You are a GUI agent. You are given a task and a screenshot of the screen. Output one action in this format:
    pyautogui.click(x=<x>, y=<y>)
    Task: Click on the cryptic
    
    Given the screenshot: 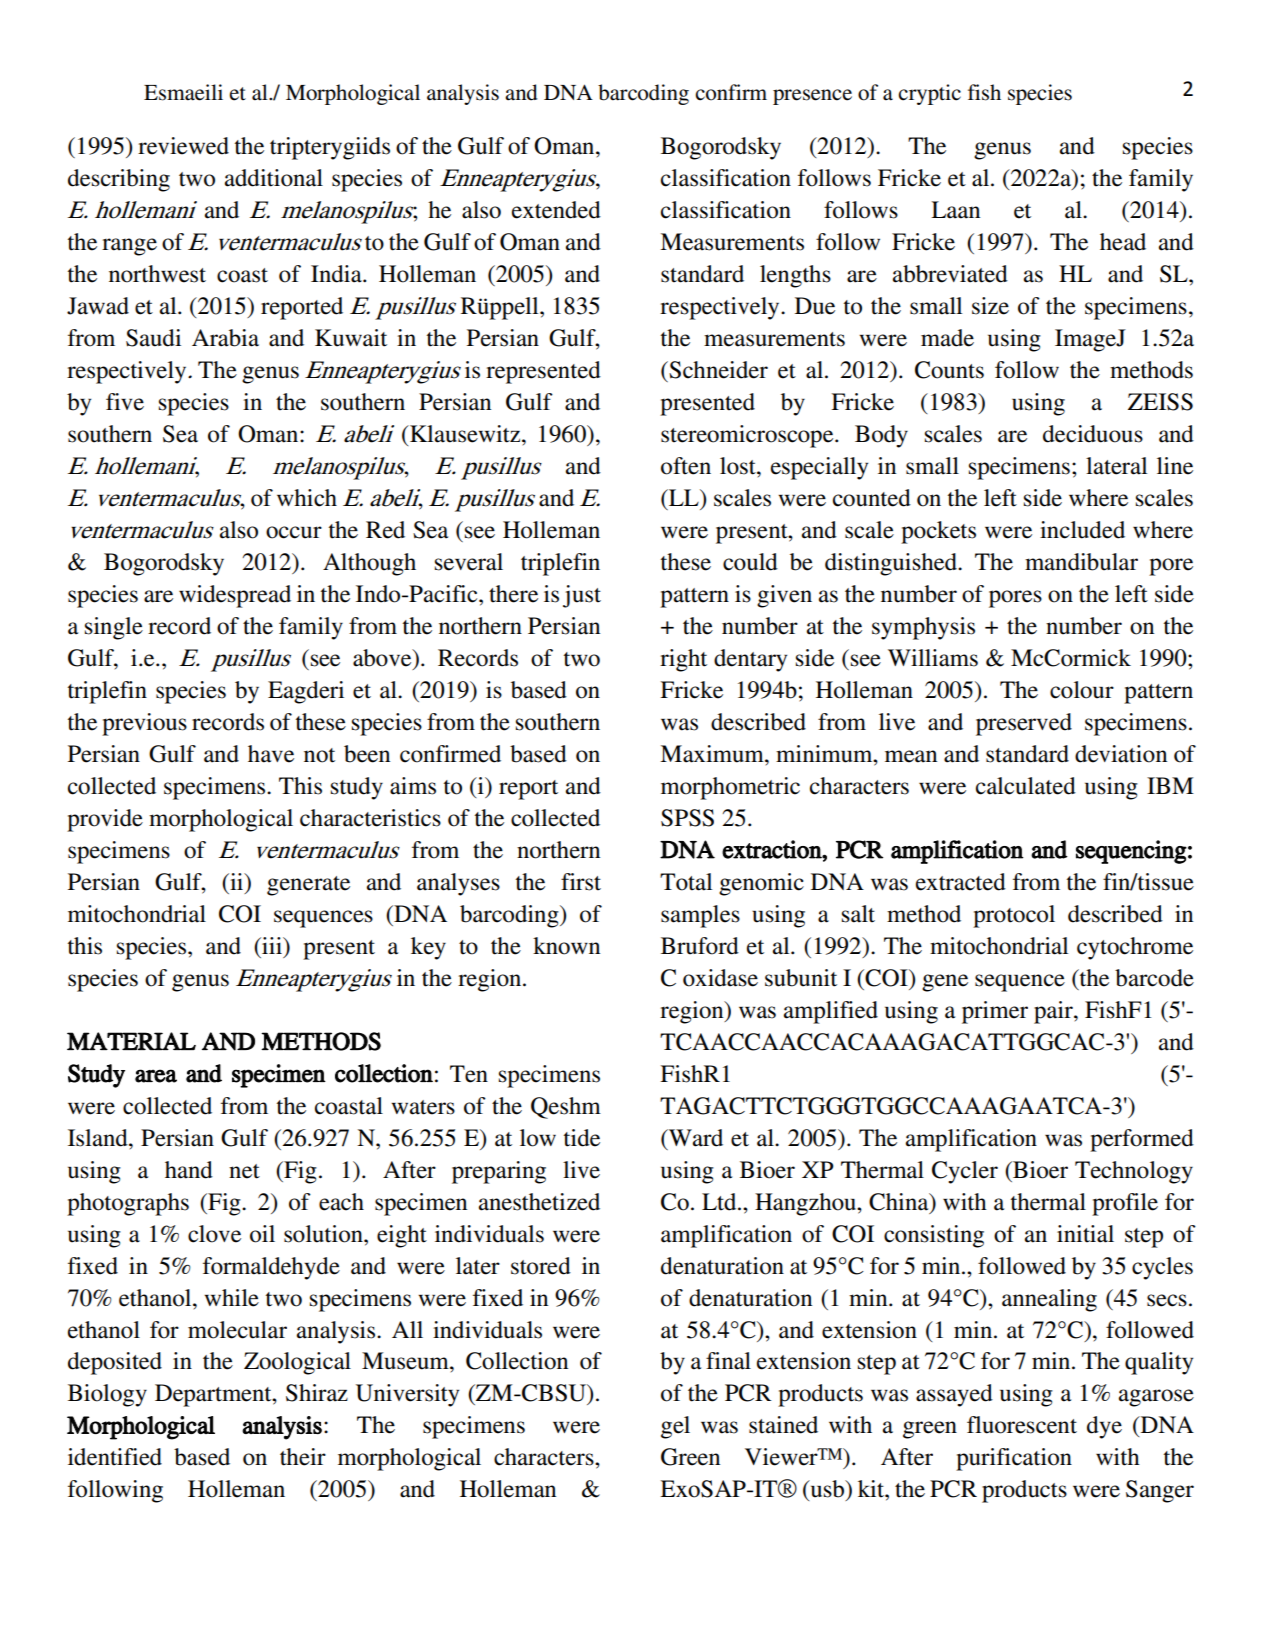 What is the action you would take?
    pyautogui.click(x=929, y=94)
